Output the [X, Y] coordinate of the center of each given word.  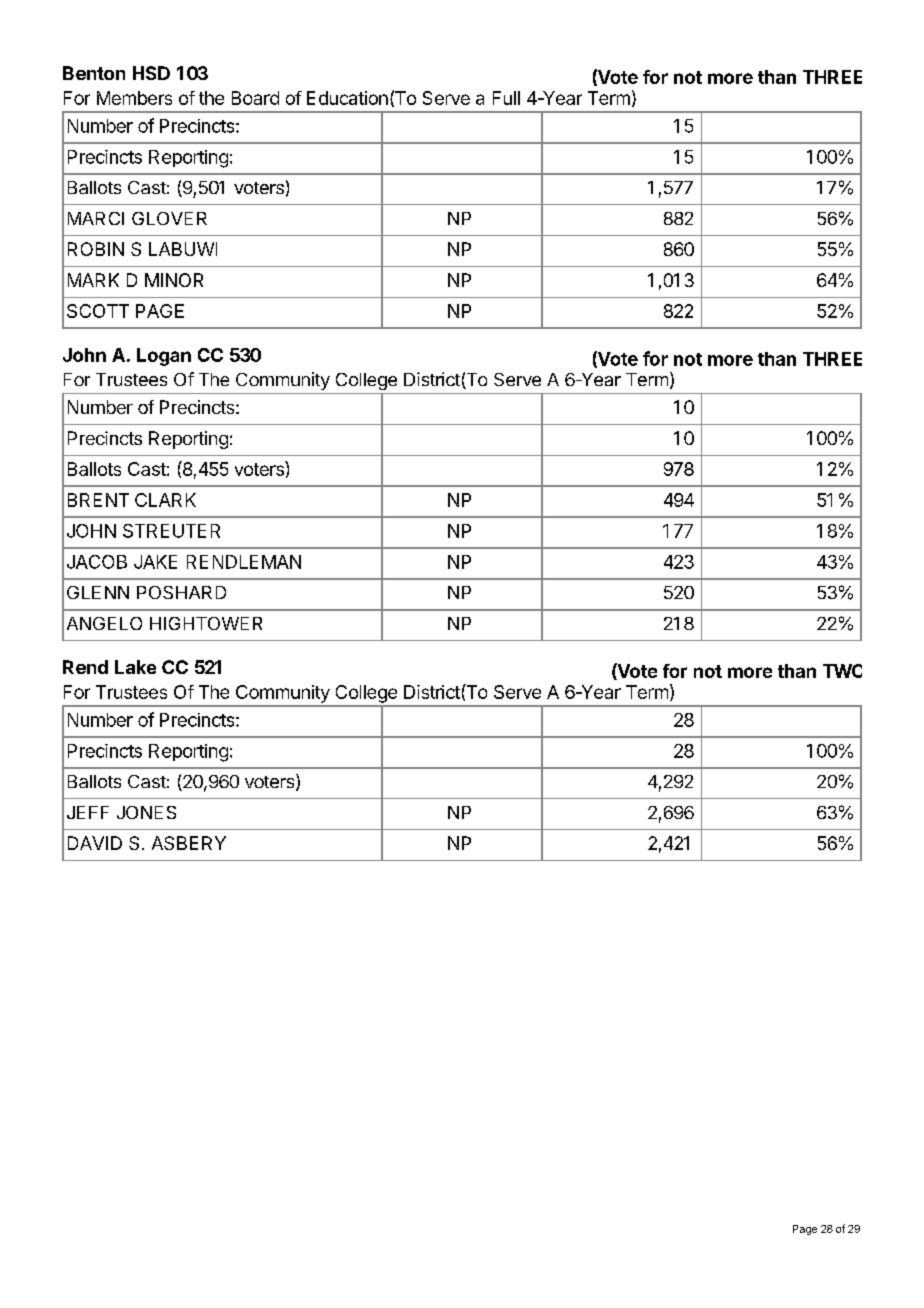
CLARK [165, 500]
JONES [146, 812]
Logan [164, 357]
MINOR [174, 280]
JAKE [155, 562]
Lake [135, 667]
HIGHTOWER [206, 623]
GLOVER [169, 218]
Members [134, 98]
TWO [842, 671]
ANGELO [104, 623]
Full [506, 98]
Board [255, 98]
